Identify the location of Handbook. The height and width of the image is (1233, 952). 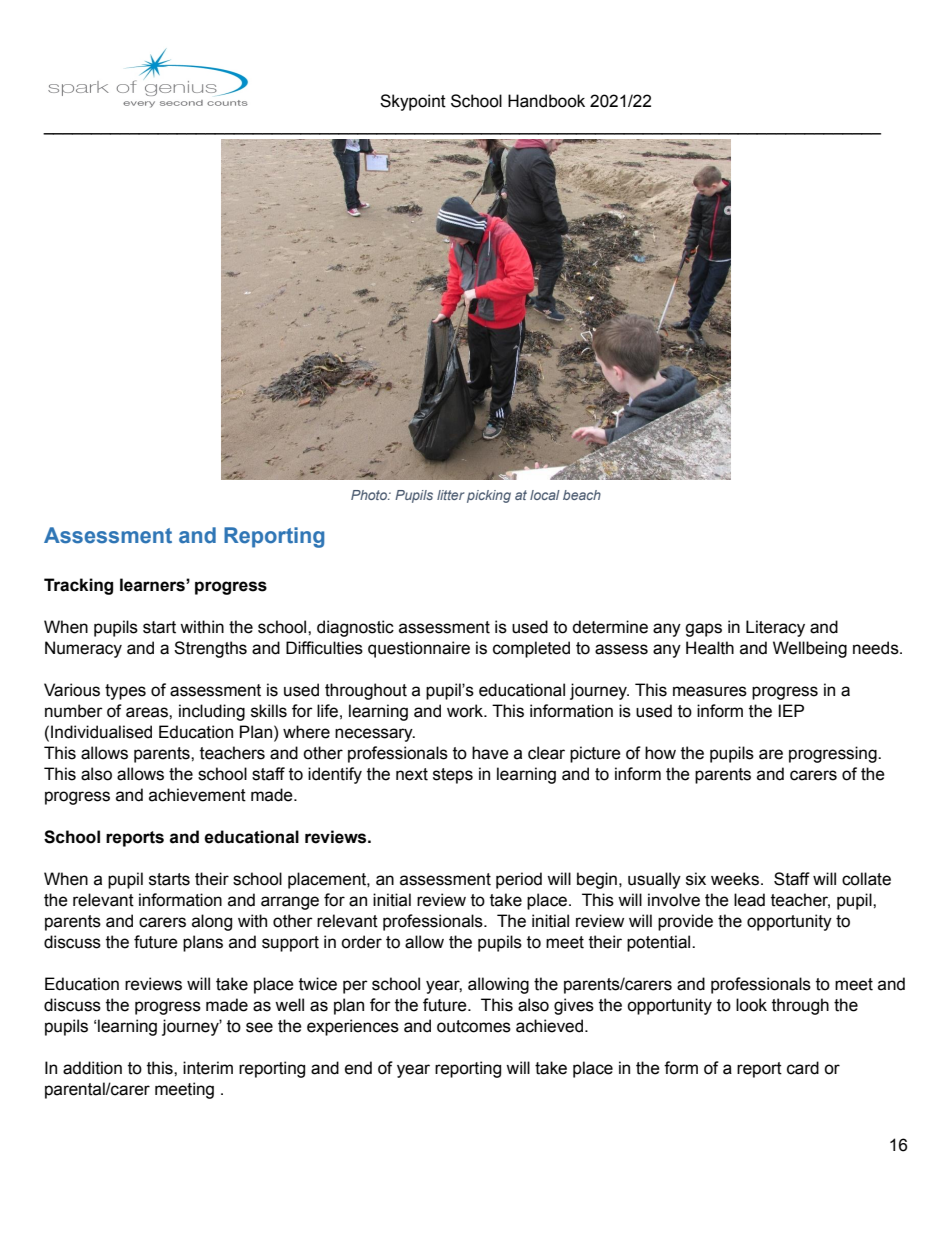
(546, 101).
